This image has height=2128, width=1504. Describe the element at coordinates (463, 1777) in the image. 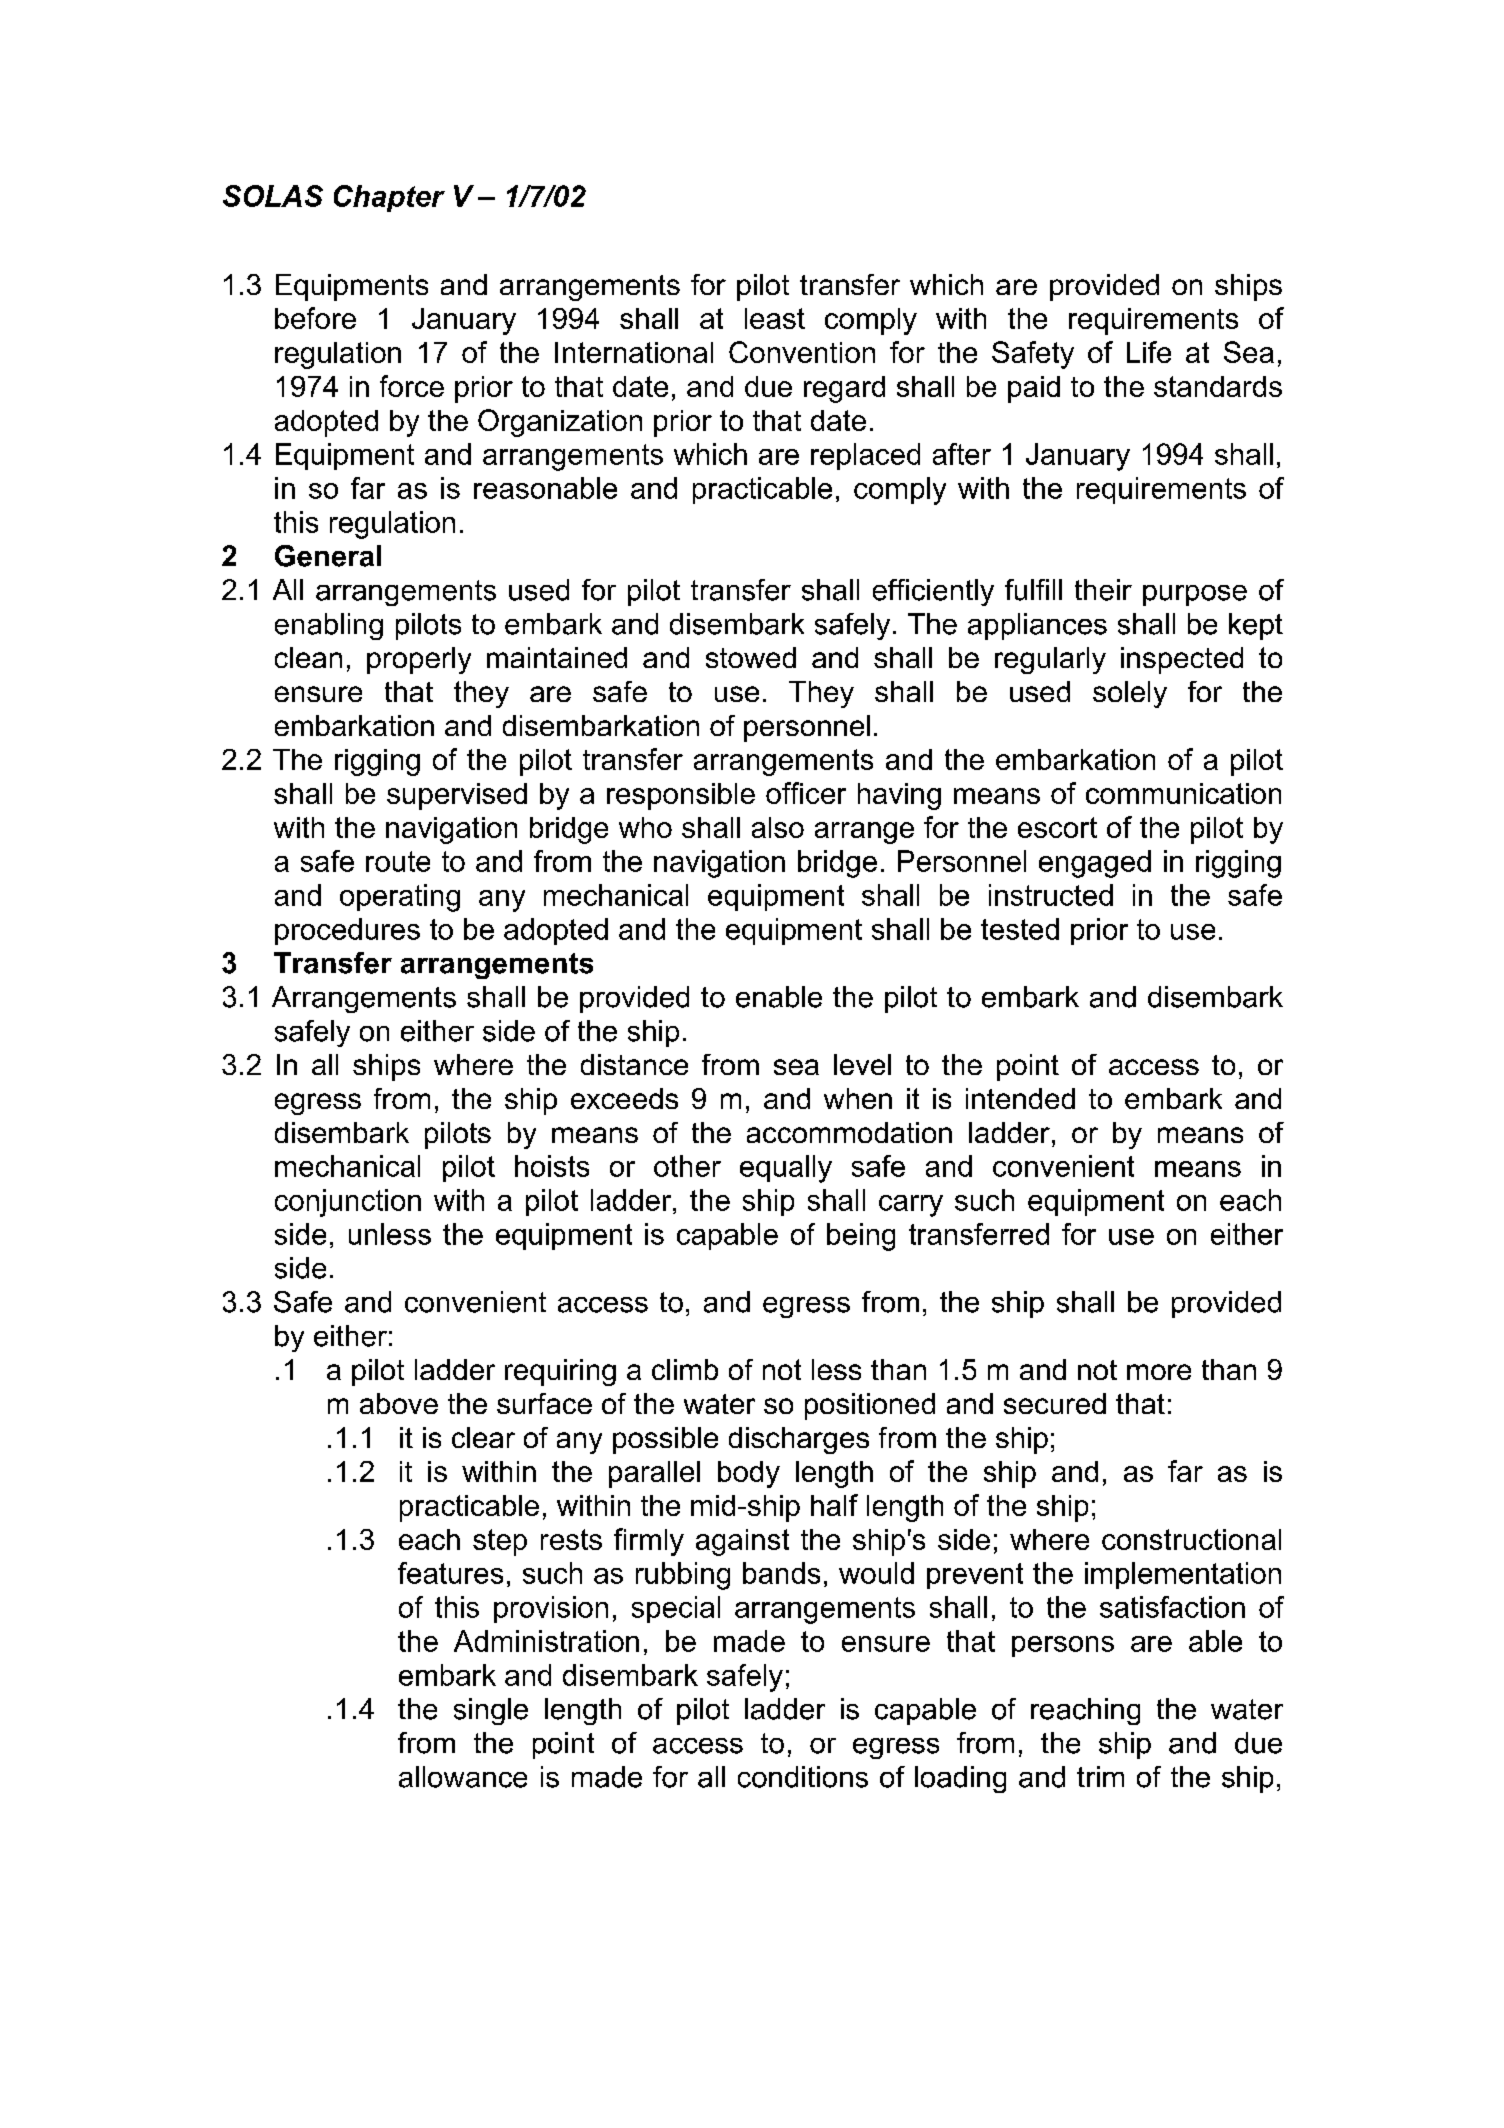

I see `allowance` at that location.
